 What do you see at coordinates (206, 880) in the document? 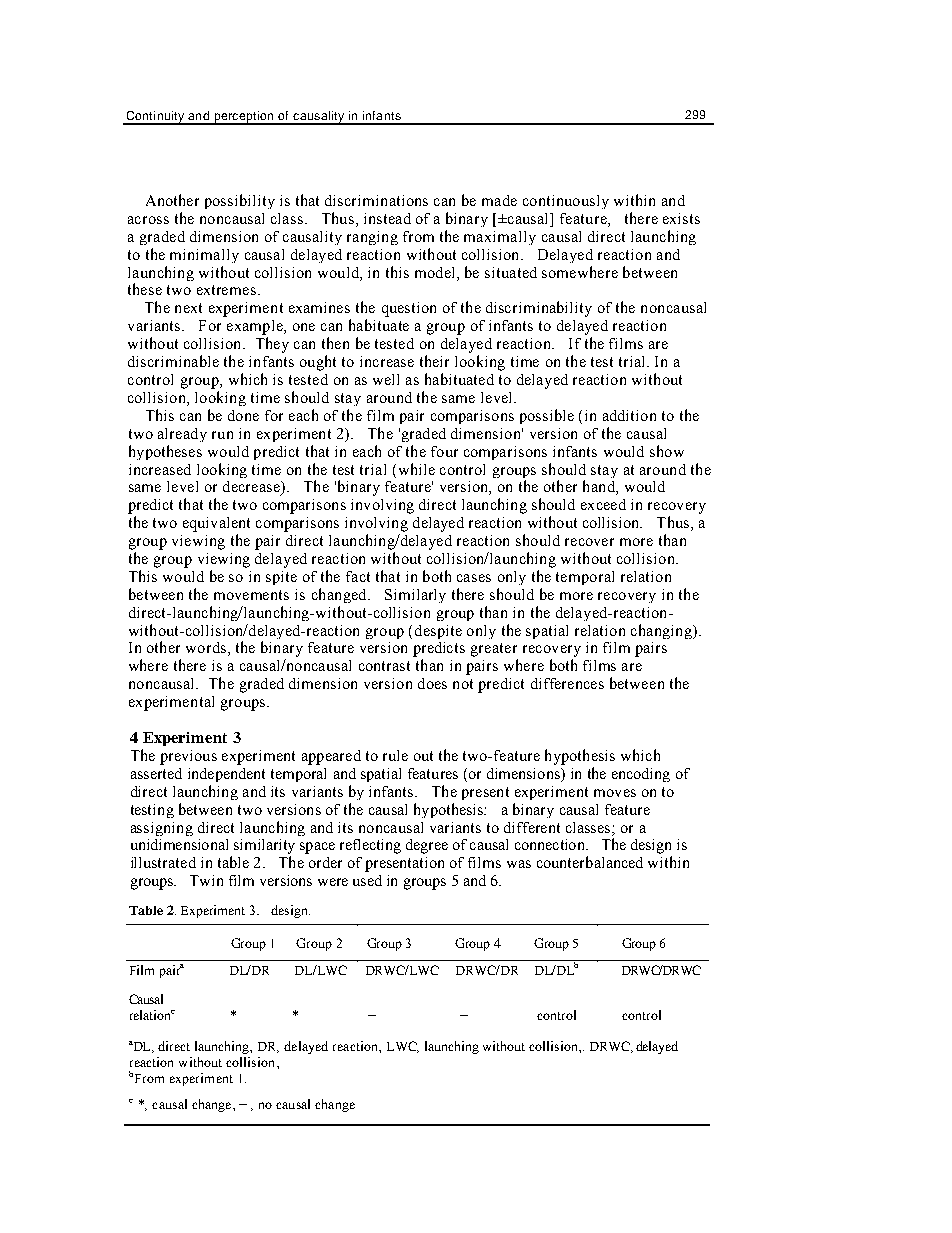
I see `Twin` at bounding box center [206, 880].
